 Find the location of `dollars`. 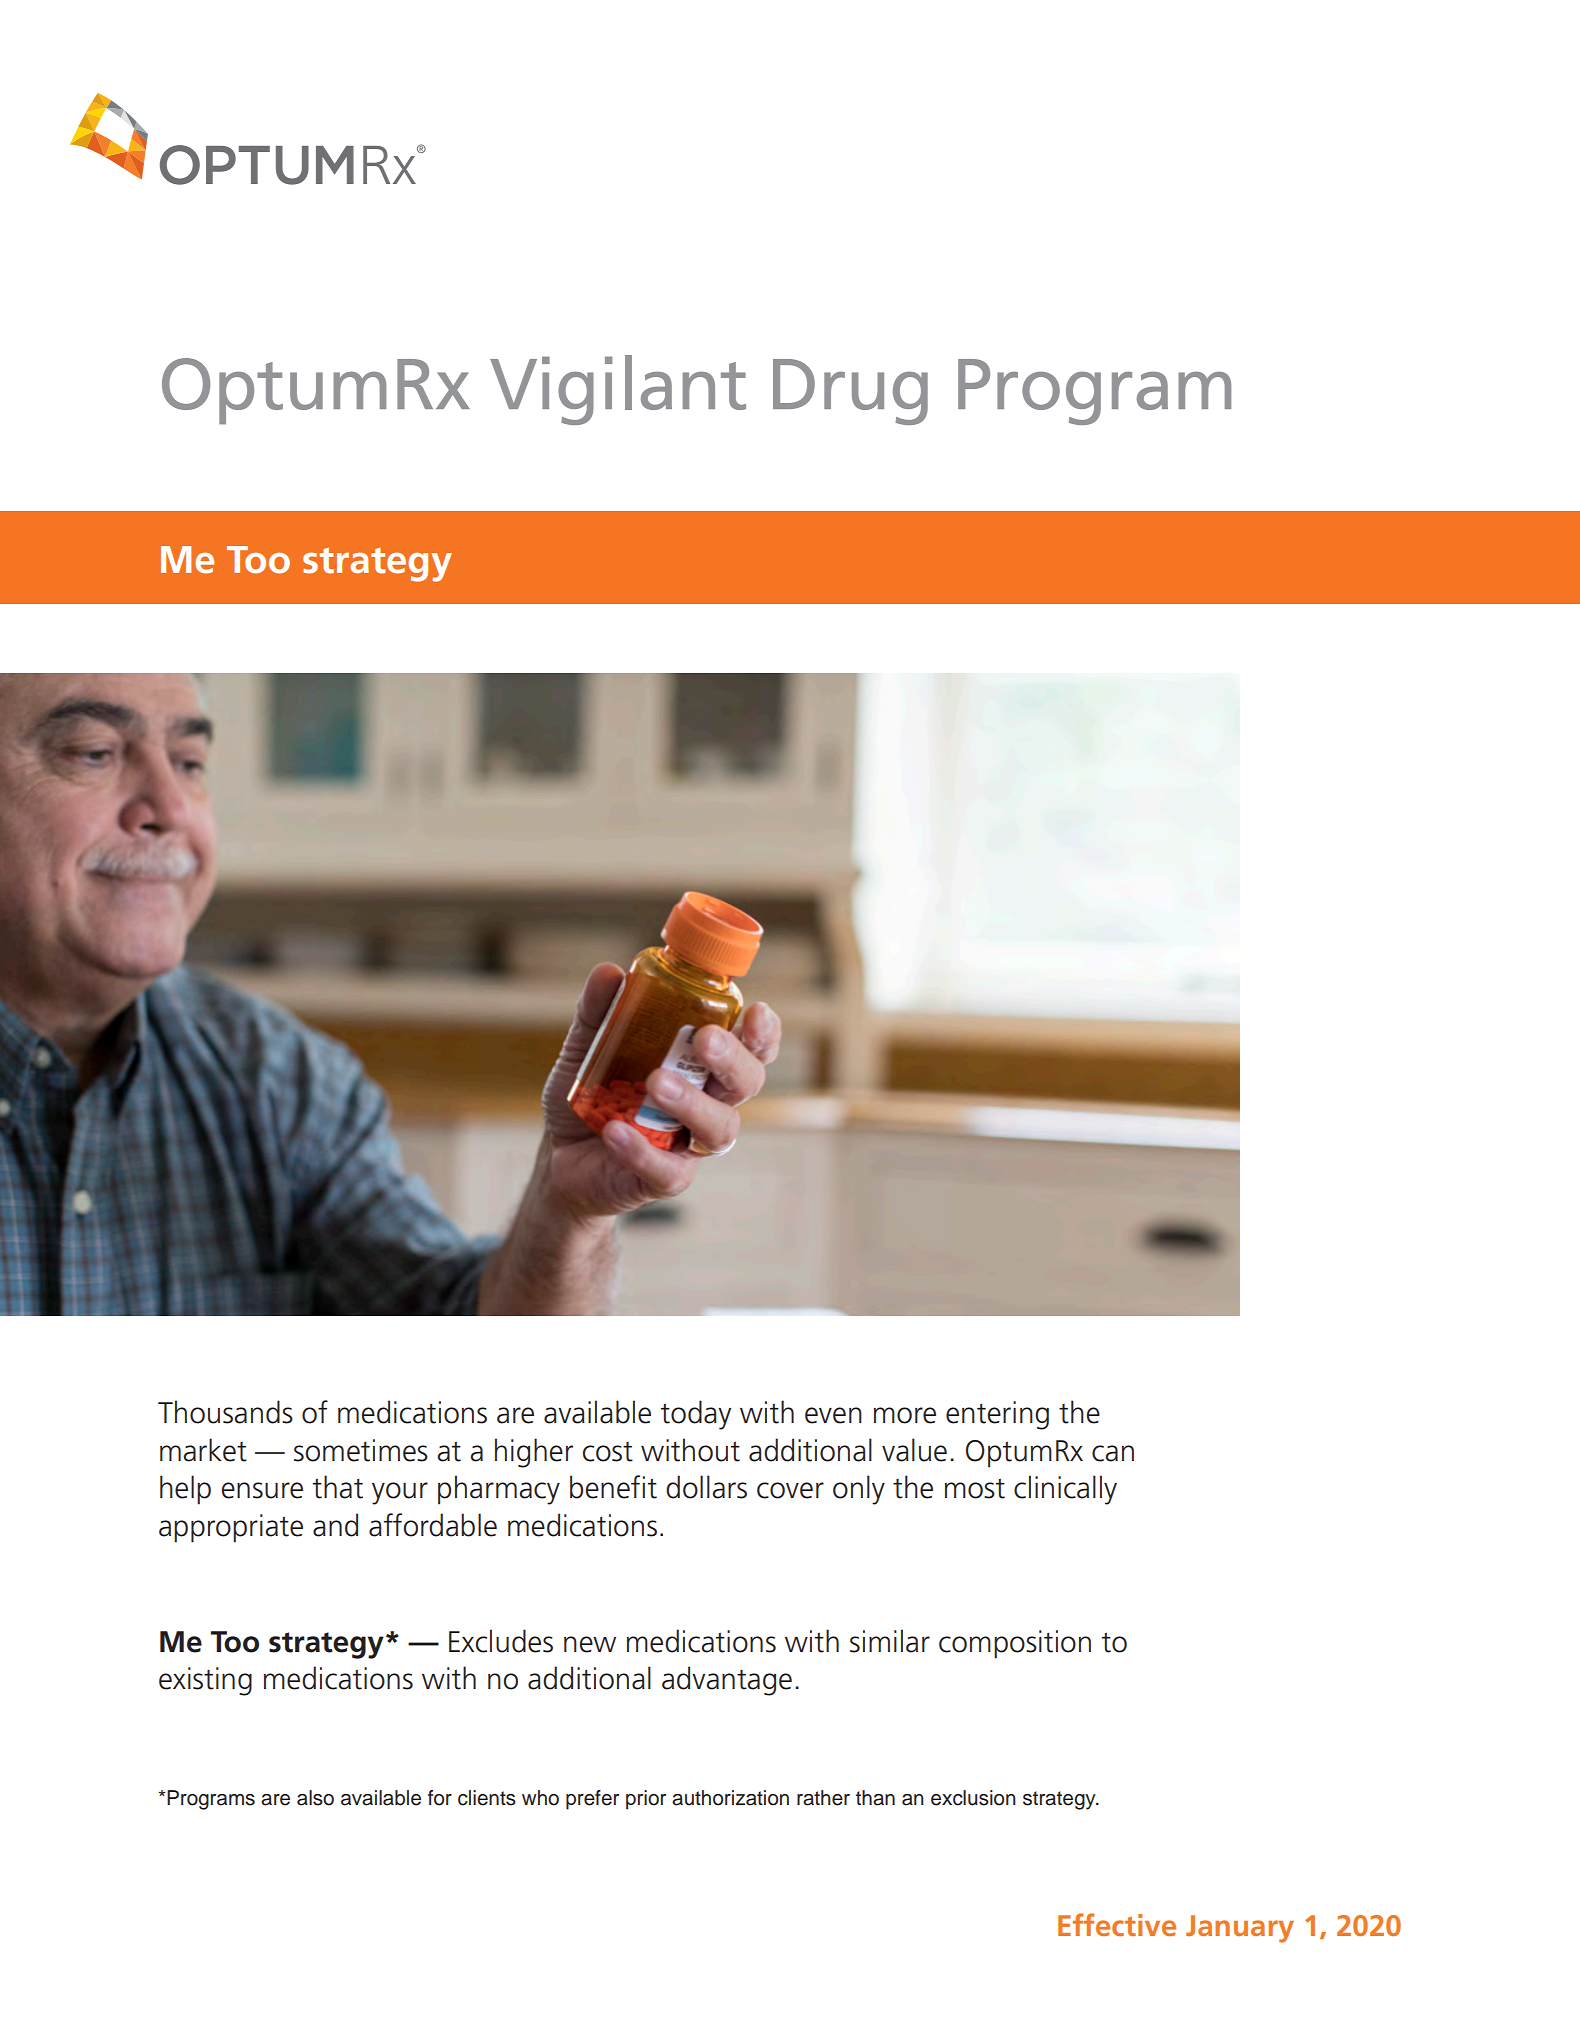

dollars is located at coordinates (706, 1487).
